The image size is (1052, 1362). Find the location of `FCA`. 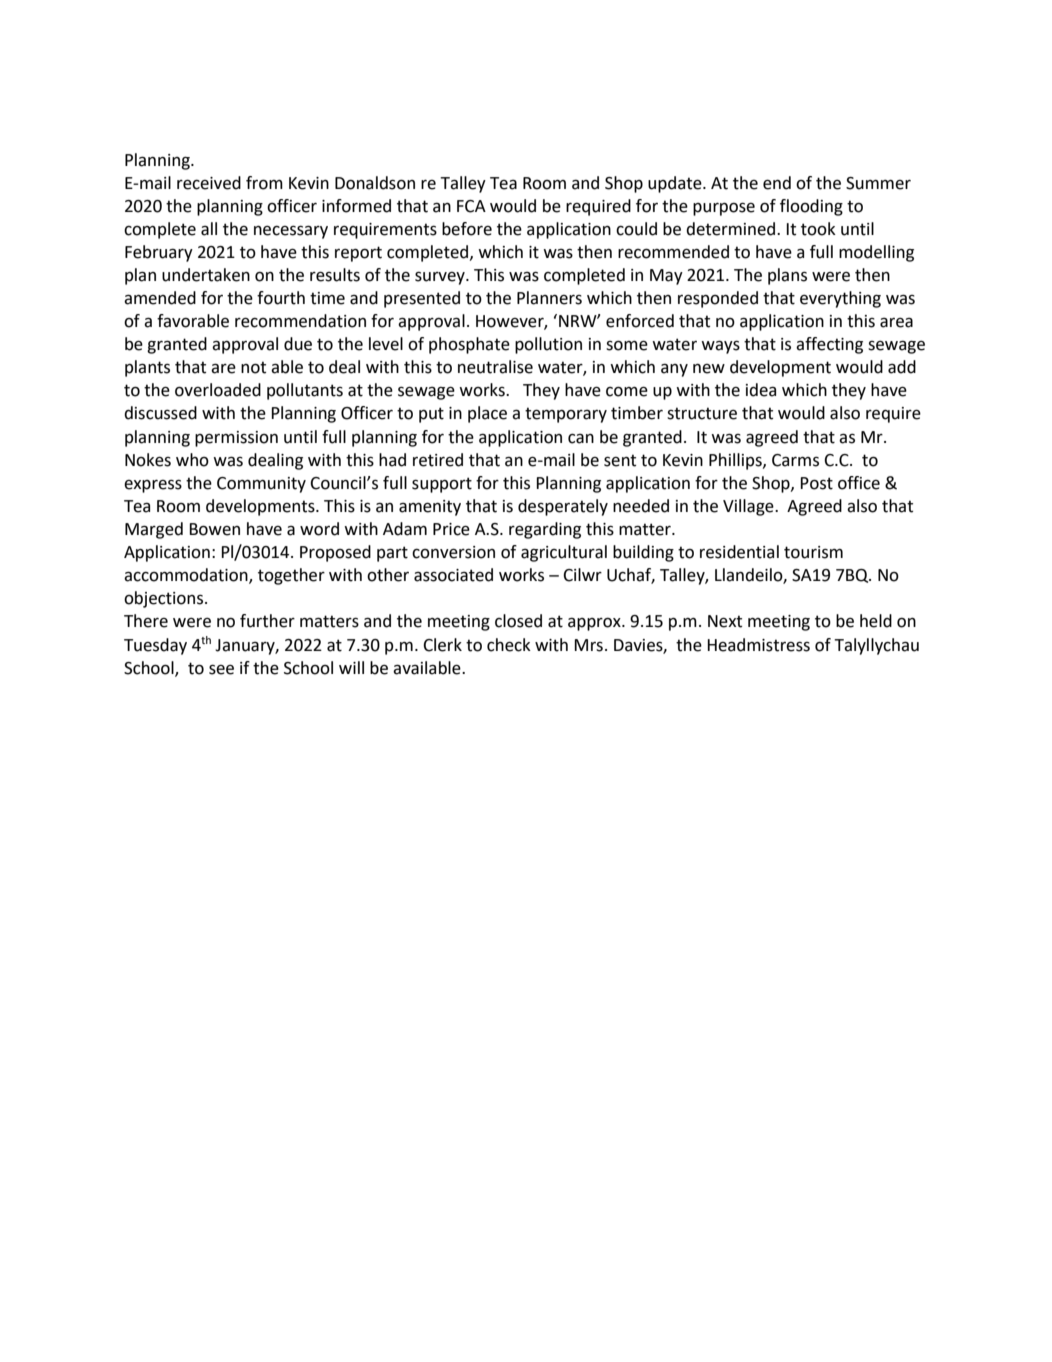

FCA is located at coordinates (471, 206).
